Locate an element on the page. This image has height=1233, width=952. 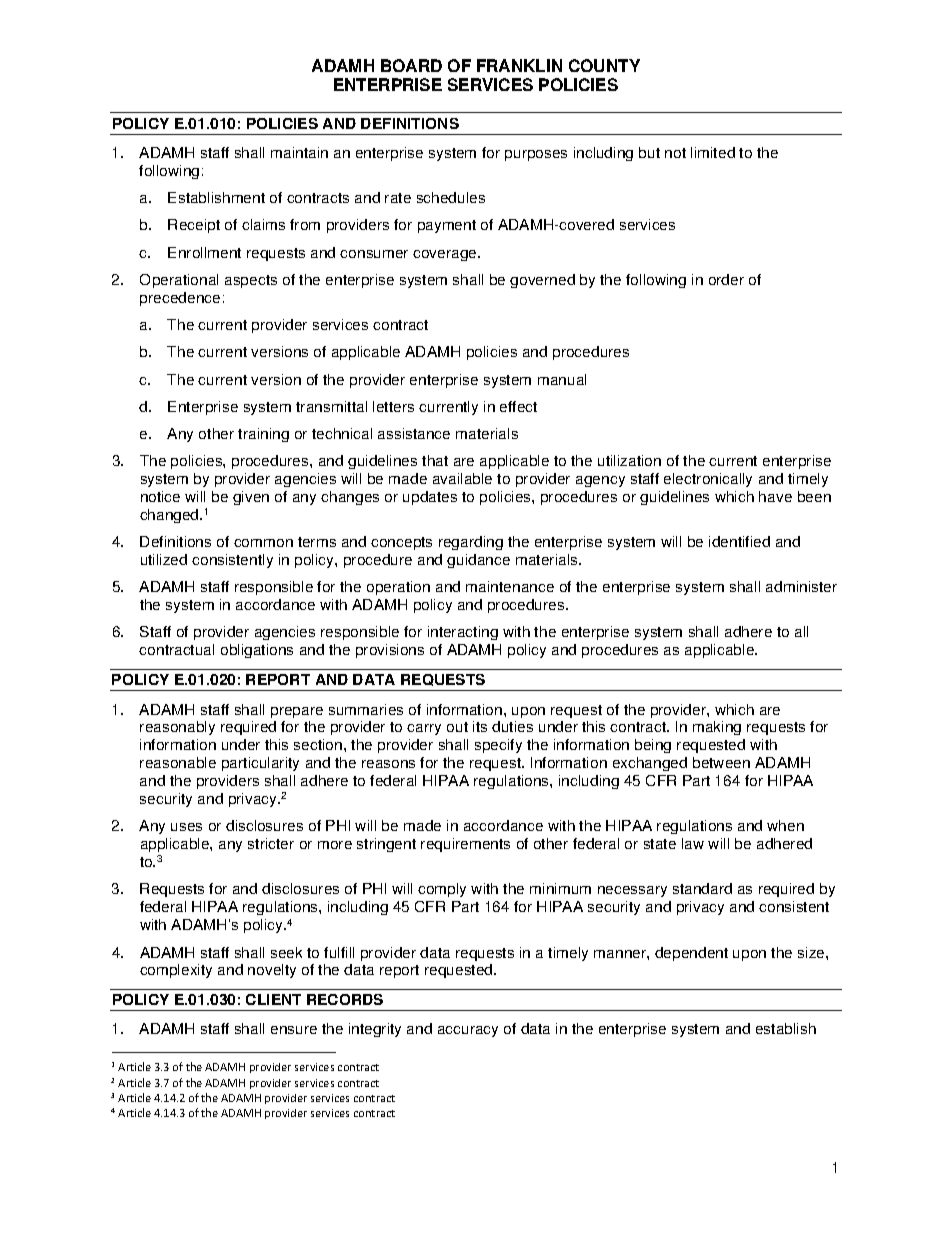
FRANKLIN is located at coordinates (519, 65).
